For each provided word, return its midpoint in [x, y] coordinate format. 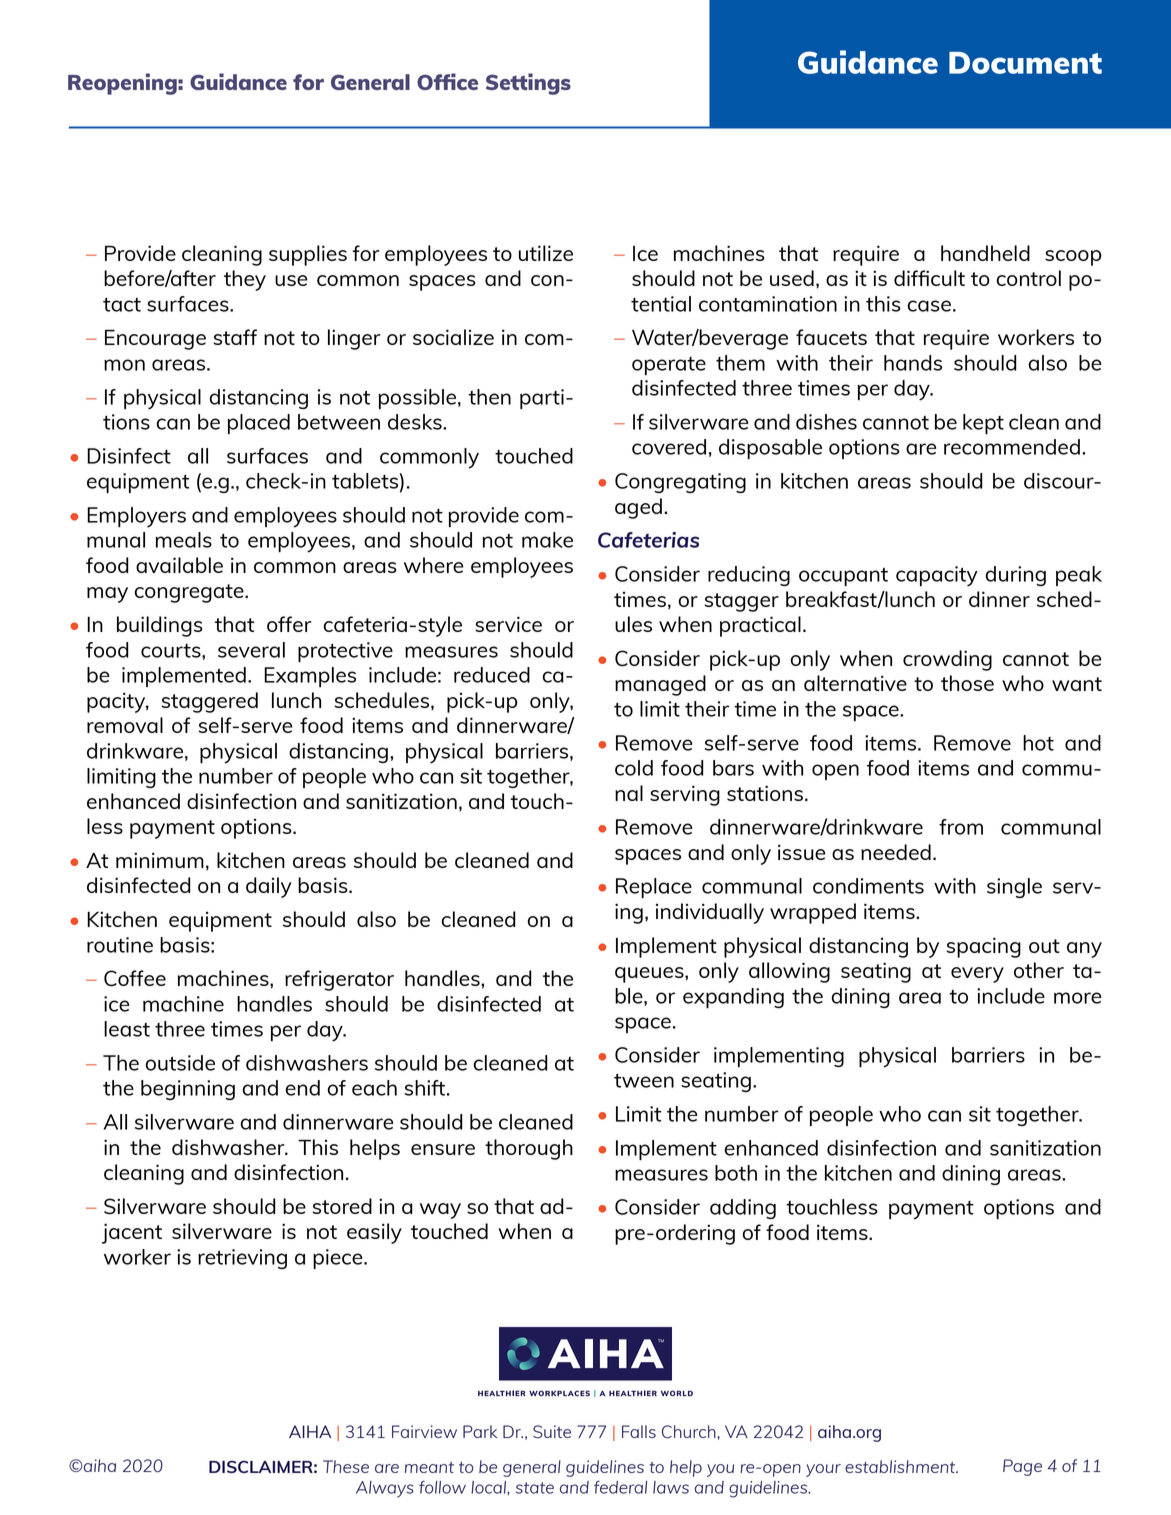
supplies [308, 255]
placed [259, 424]
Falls [639, 1431]
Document [1025, 63]
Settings [528, 84]
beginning [188, 1090]
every [977, 975]
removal [125, 725]
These [346, 1466]
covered [669, 447]
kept [983, 424]
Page [1022, 1467]
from [961, 827]
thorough [529, 1149]
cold [634, 768]
